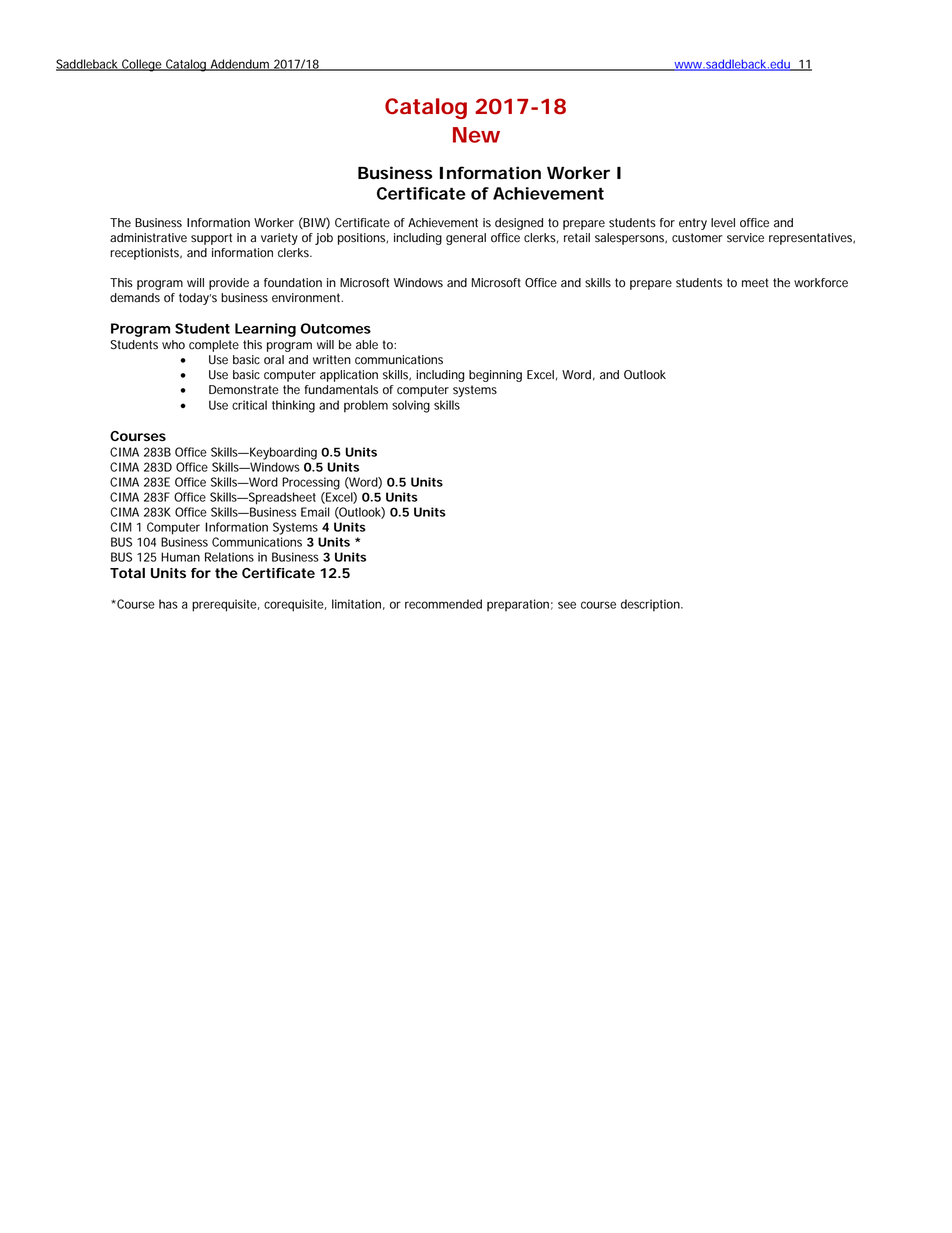  What do you see at coordinates (226, 605) in the screenshot?
I see `prerequisite` at bounding box center [226, 605].
